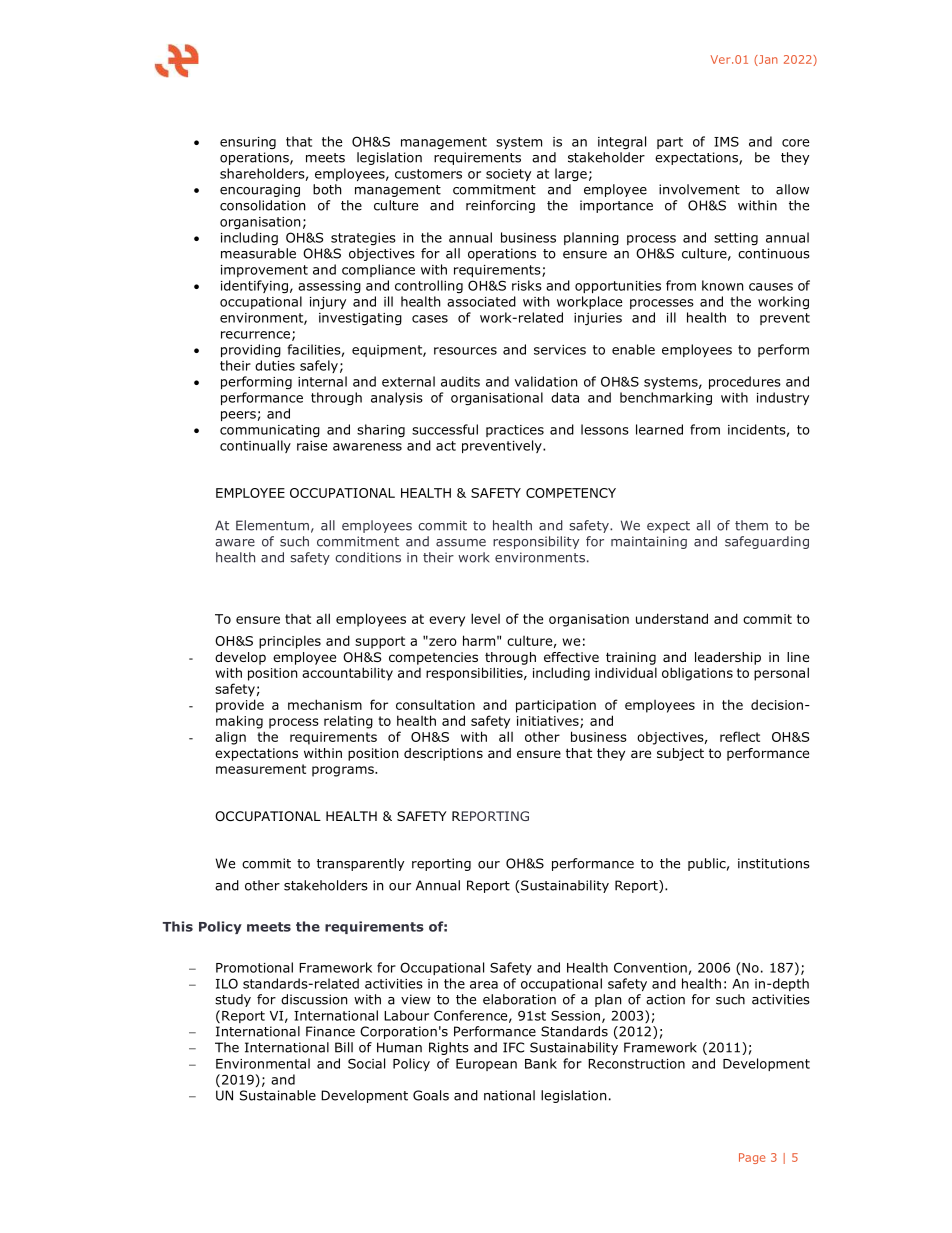 The image size is (952, 1233). I want to click on leadership, so click(728, 658).
